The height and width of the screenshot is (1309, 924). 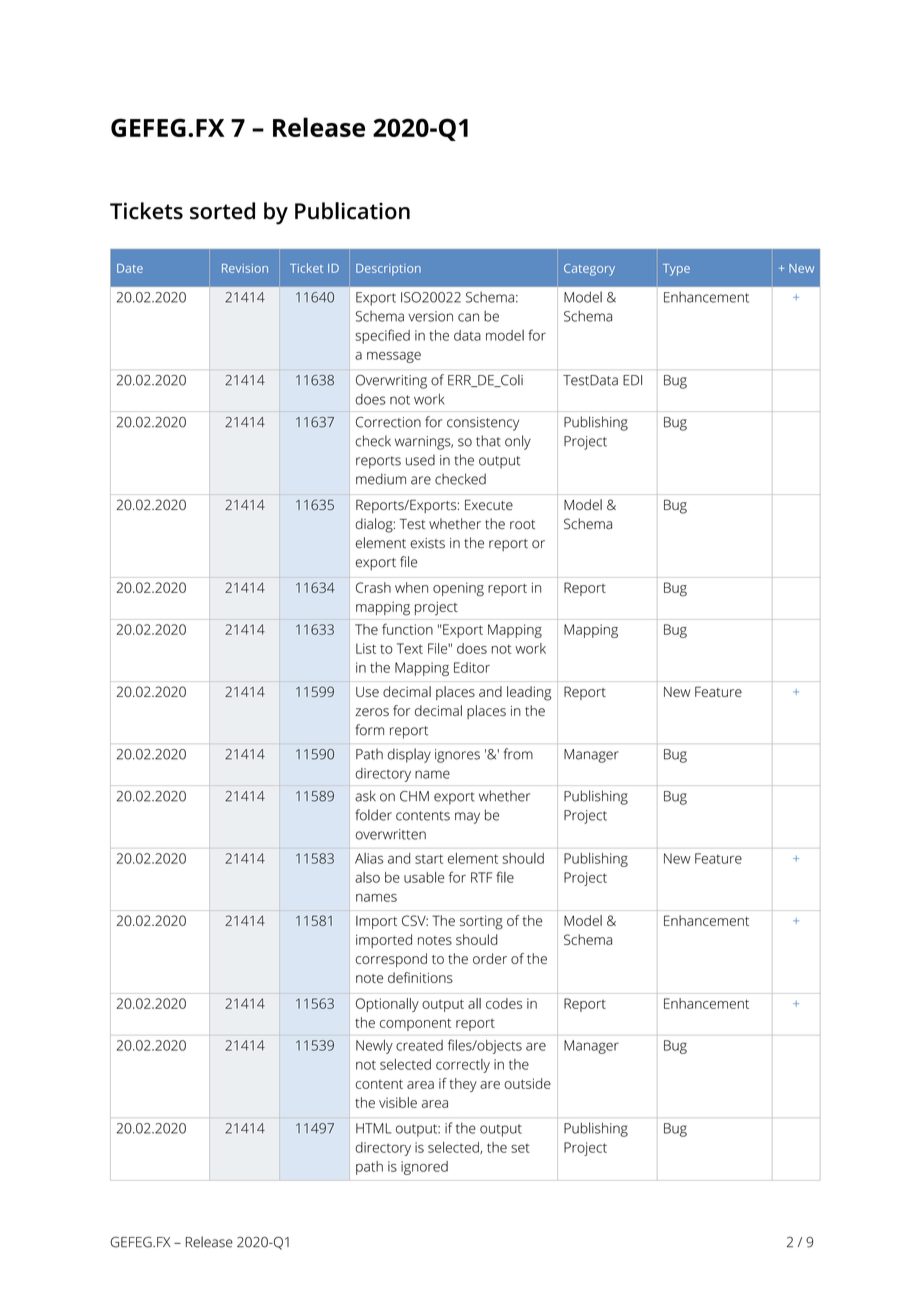 What do you see at coordinates (390, 834) in the screenshot?
I see `overwritten` at bounding box center [390, 834].
